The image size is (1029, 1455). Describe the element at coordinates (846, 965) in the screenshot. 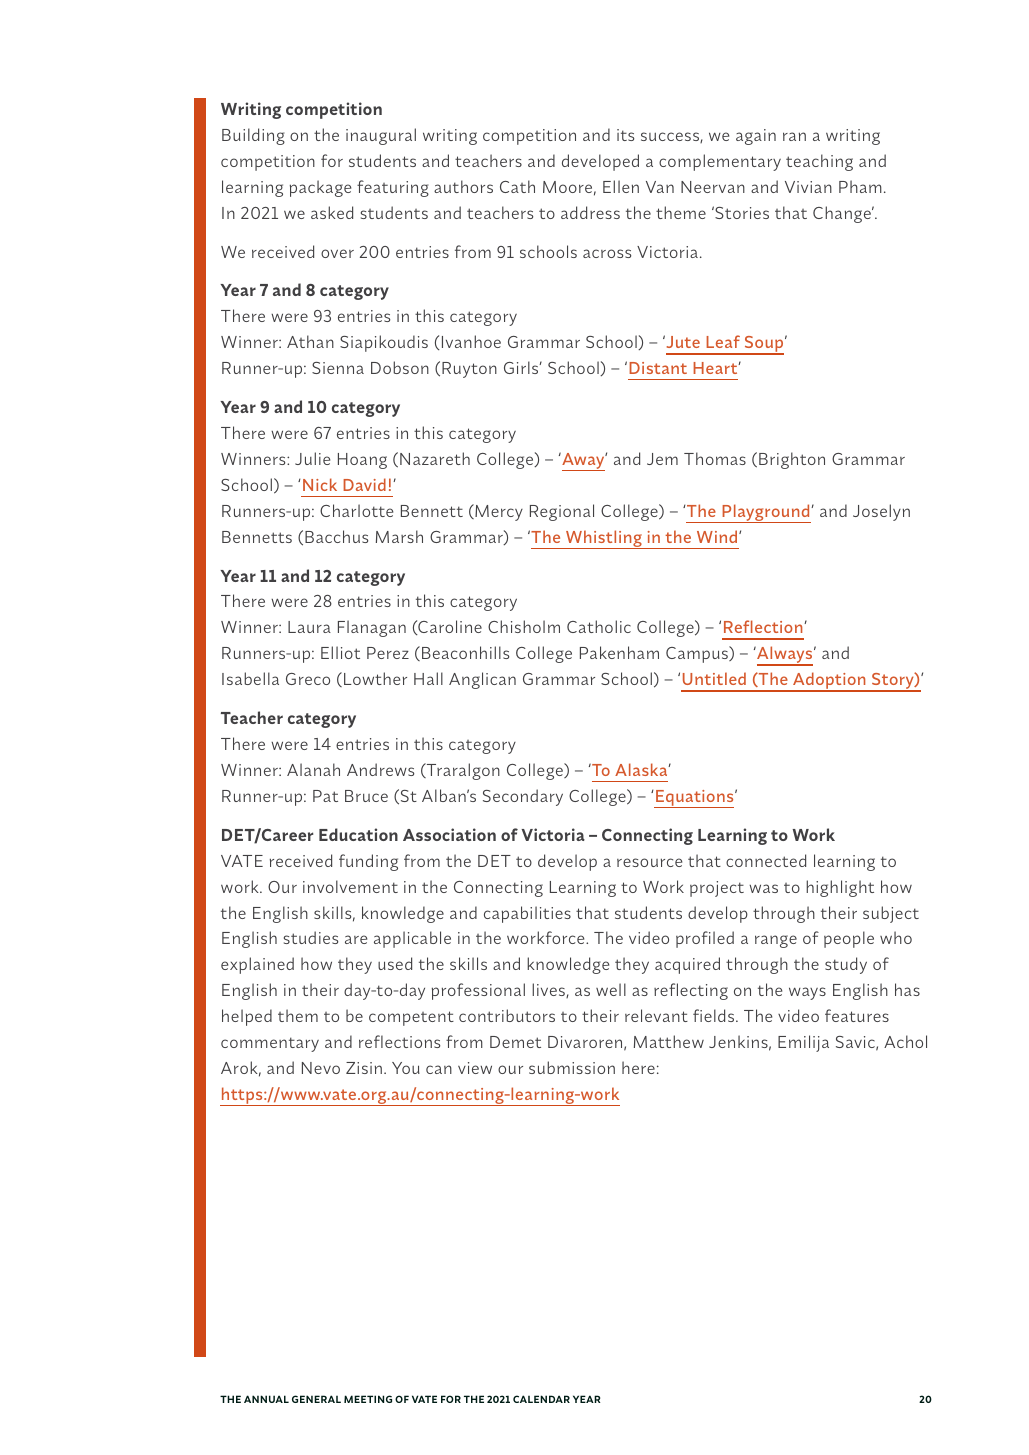

I see `study` at that location.
